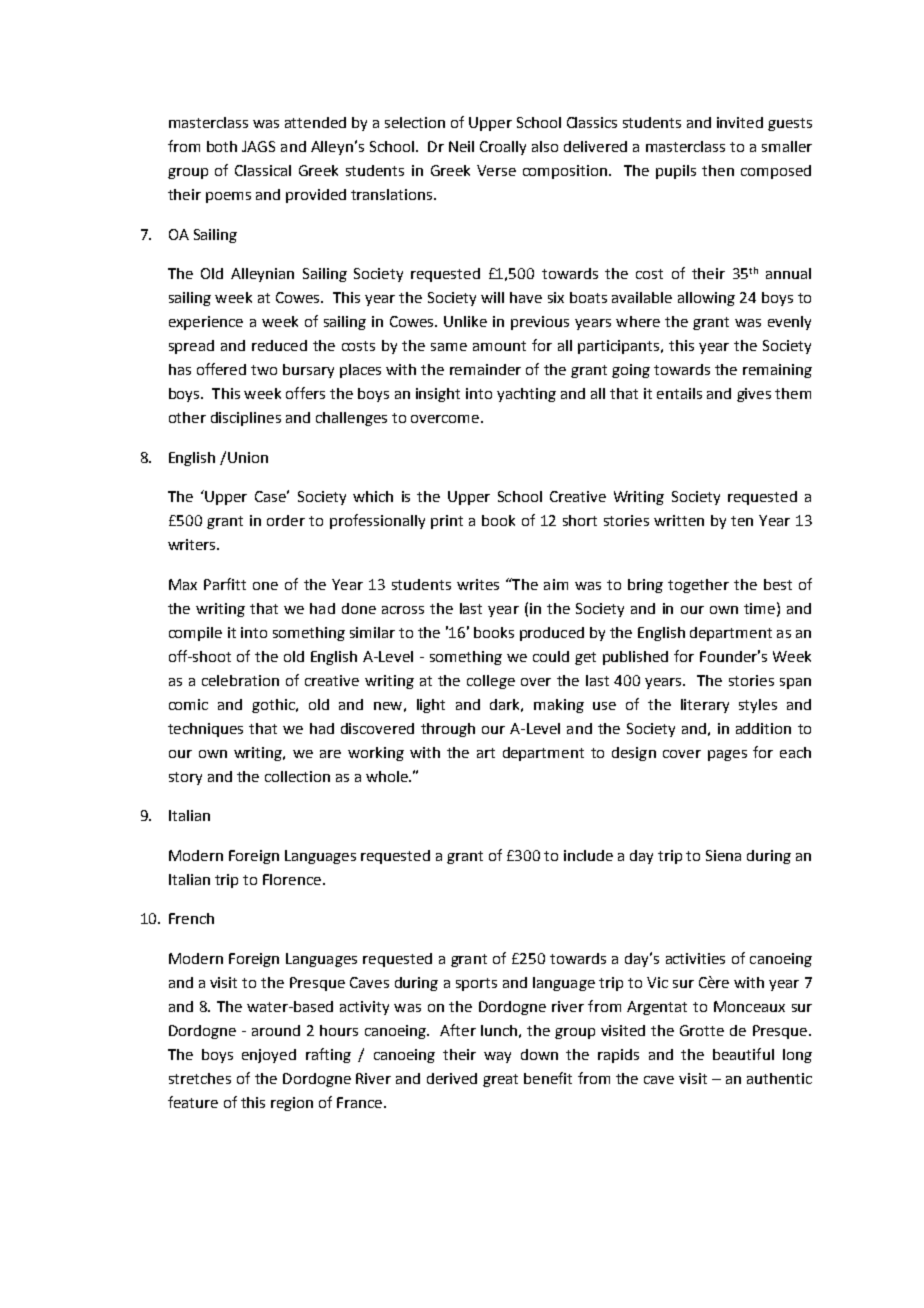 The image size is (924, 1308). I want to click on compile, so click(195, 634).
